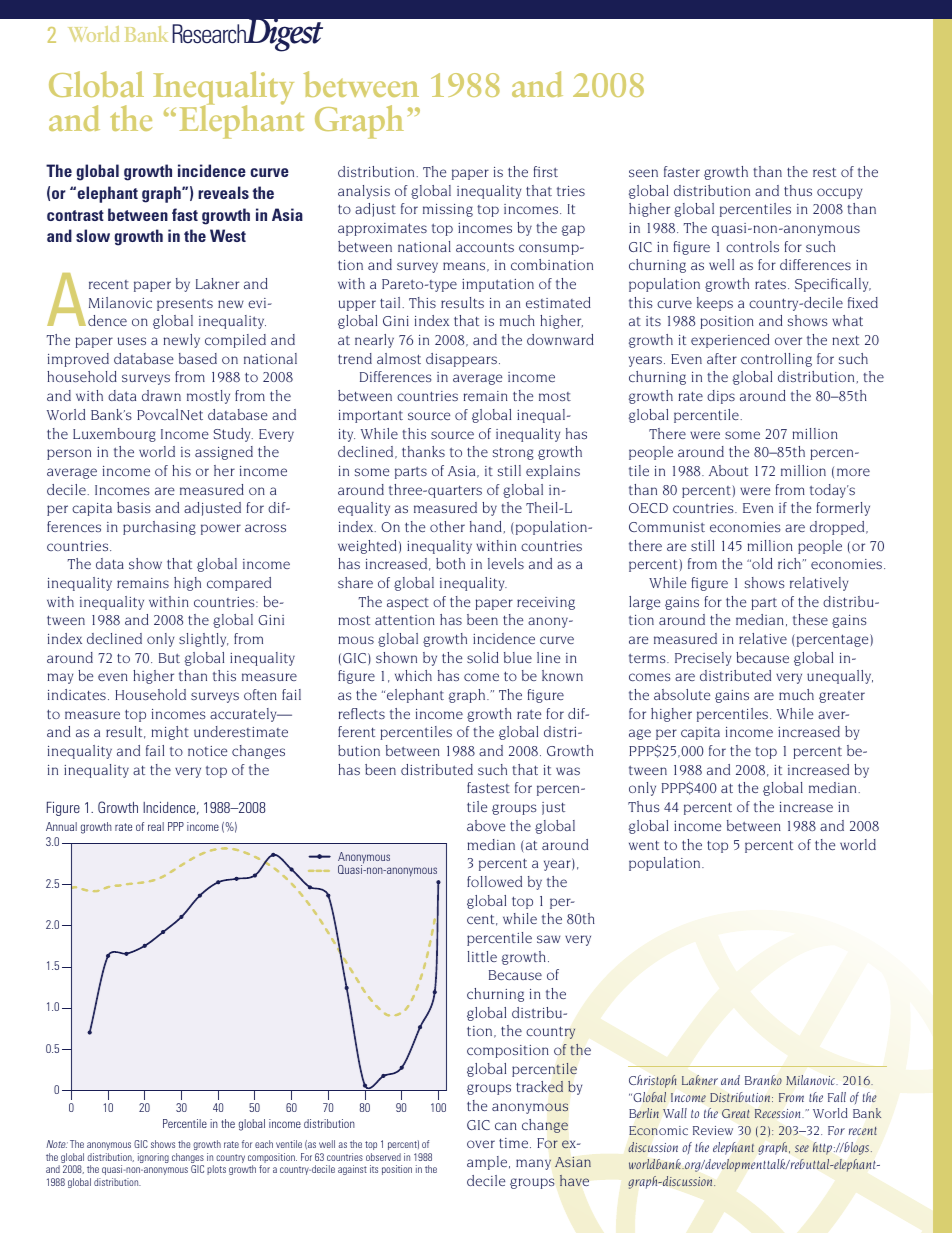 The width and height of the screenshot is (952, 1233). I want to click on went, so click(644, 845).
